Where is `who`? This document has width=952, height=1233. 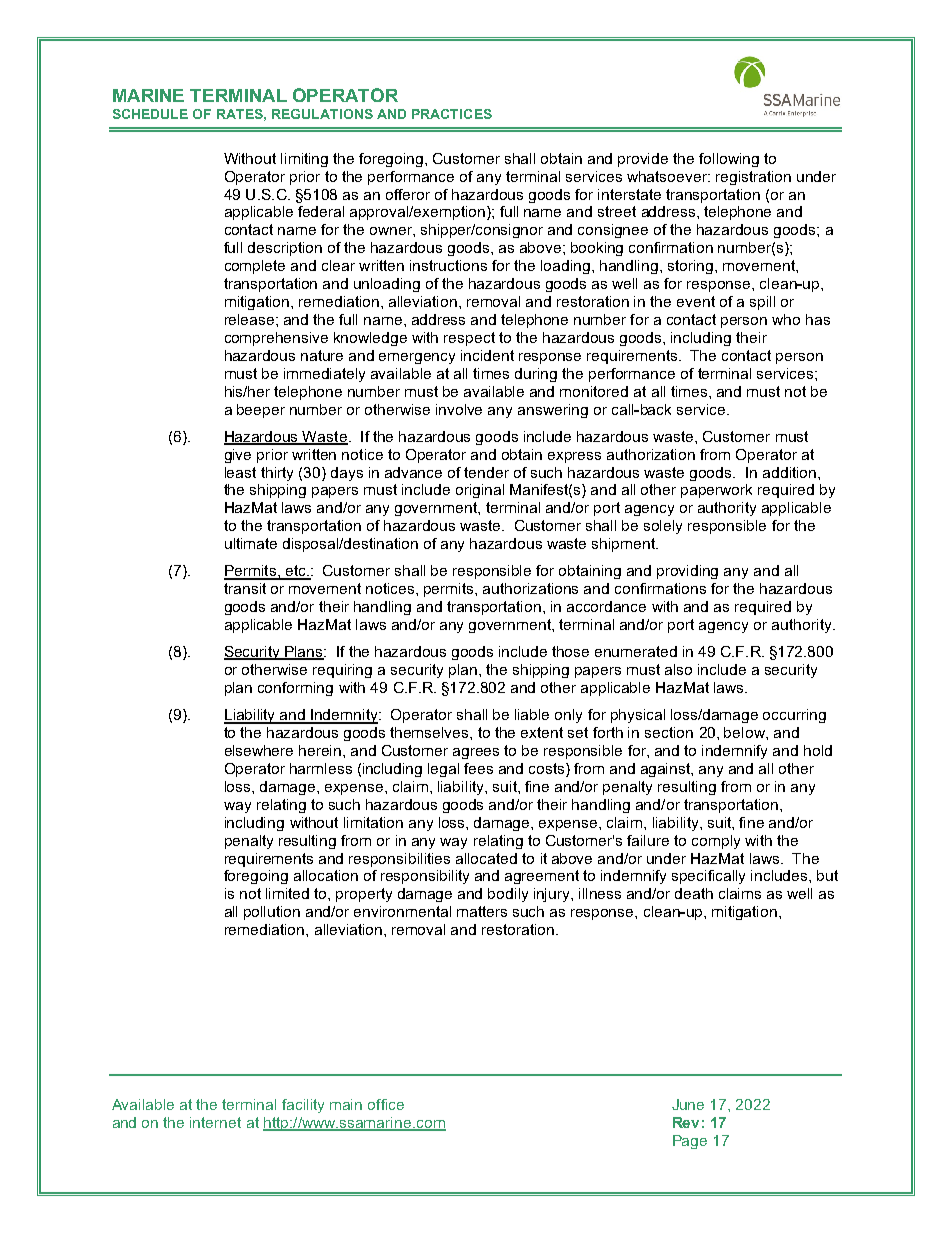
who is located at coordinates (786, 319).
